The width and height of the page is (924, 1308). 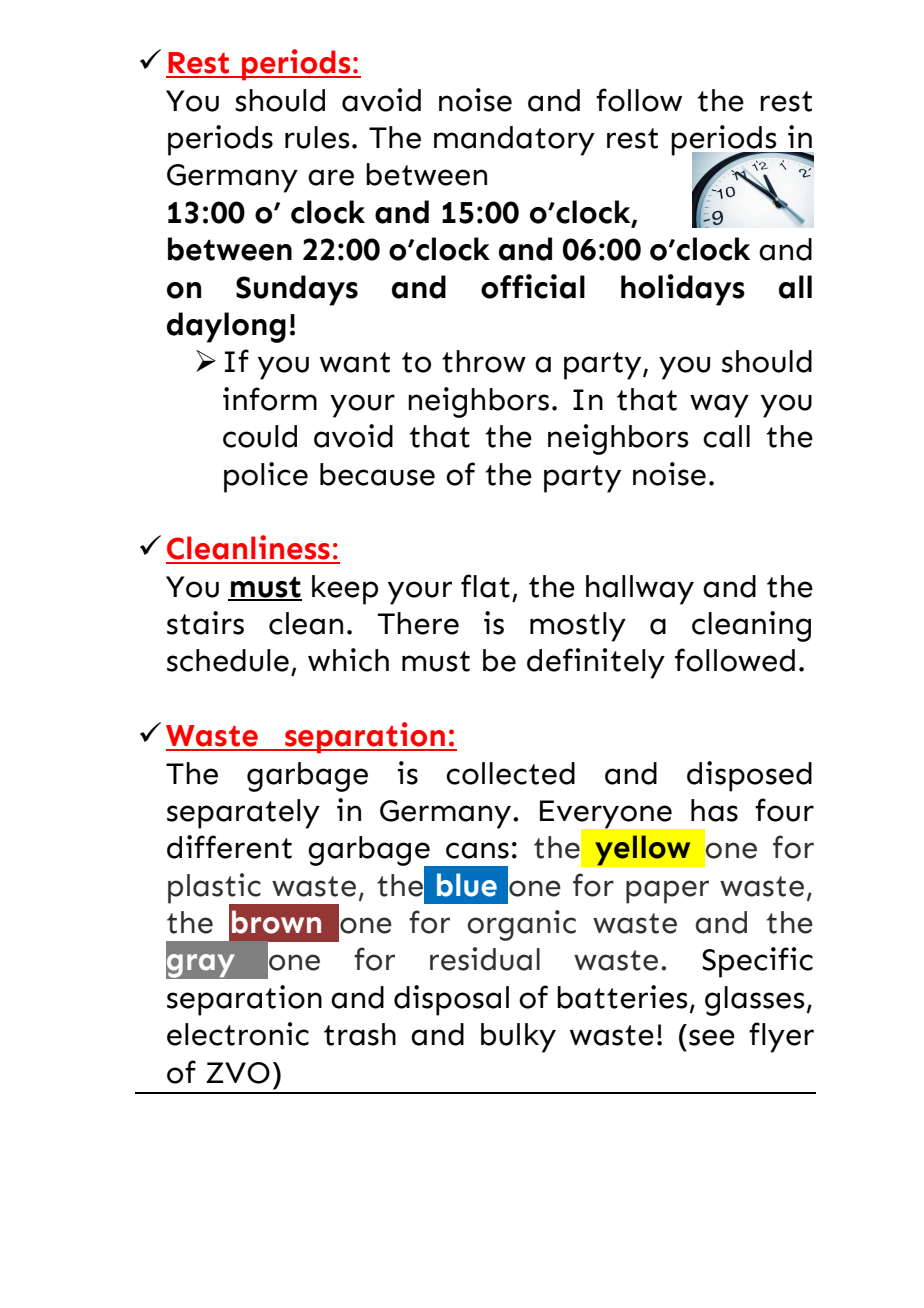 What do you see at coordinates (726, 436) in the page?
I see `call` at bounding box center [726, 436].
